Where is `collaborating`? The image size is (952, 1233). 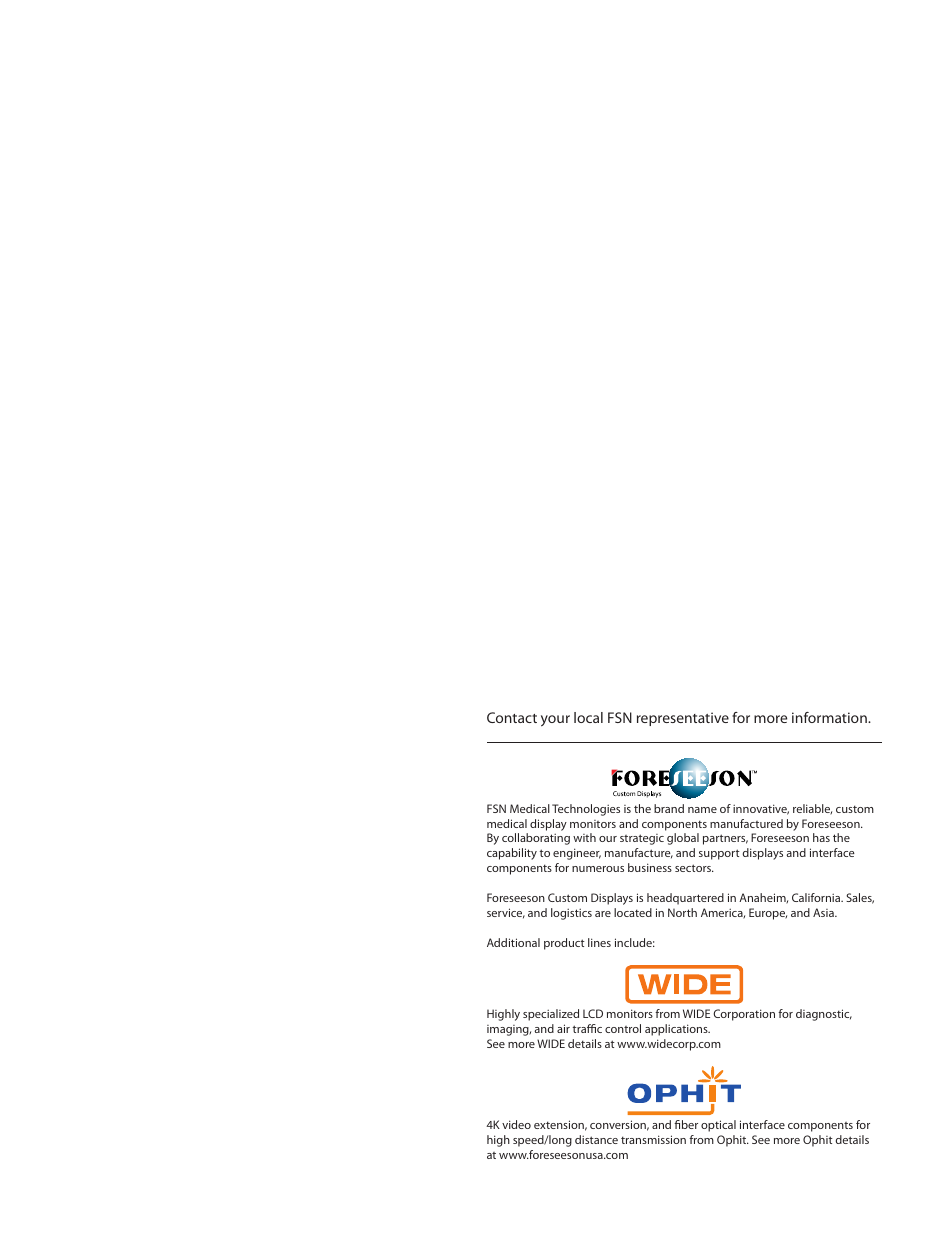
collaborating is located at coordinates (536, 839).
